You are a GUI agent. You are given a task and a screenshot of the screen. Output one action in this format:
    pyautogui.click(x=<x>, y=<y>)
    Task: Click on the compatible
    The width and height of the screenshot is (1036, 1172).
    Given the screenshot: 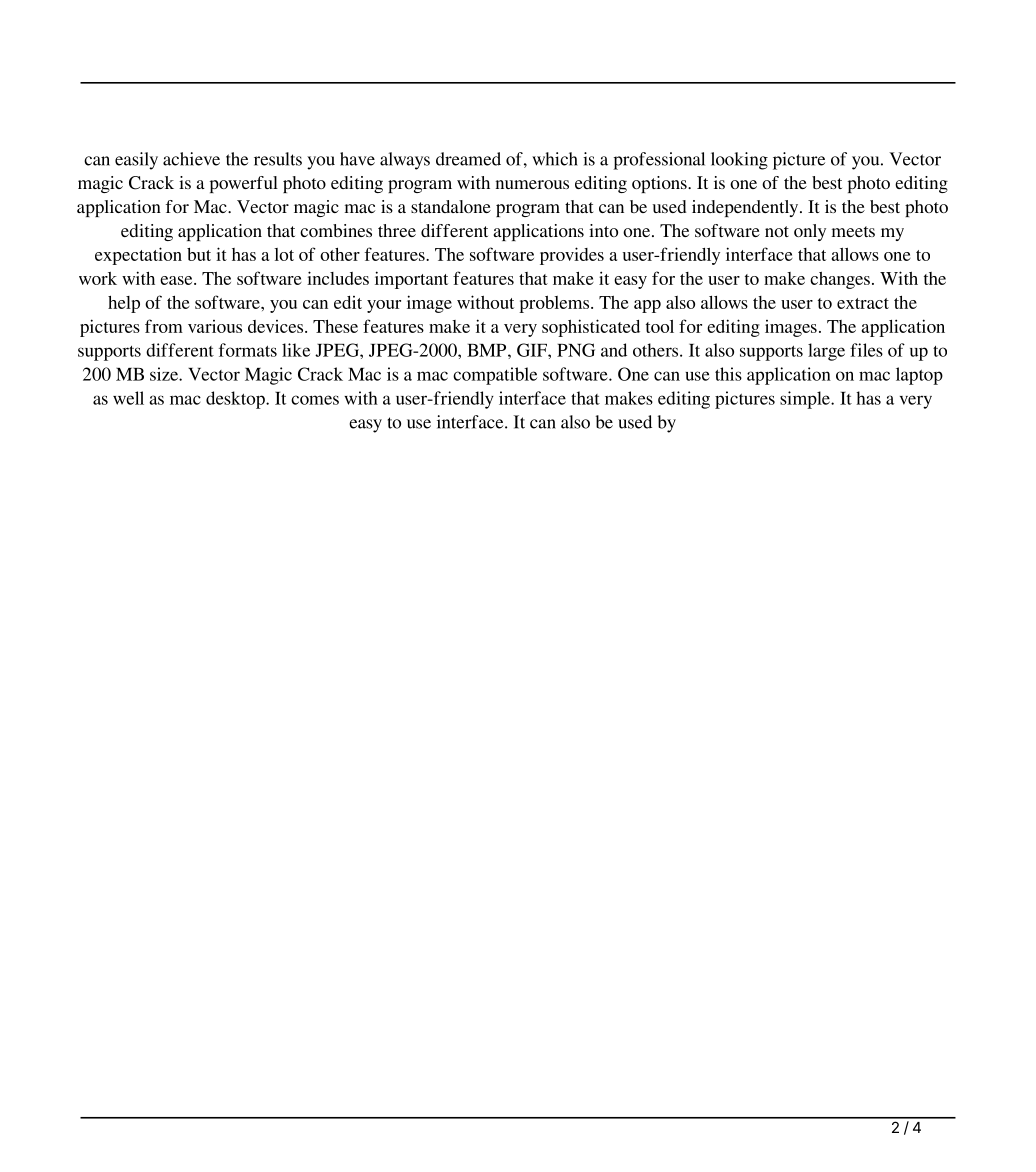 What is the action you would take?
    pyautogui.click(x=495, y=376)
